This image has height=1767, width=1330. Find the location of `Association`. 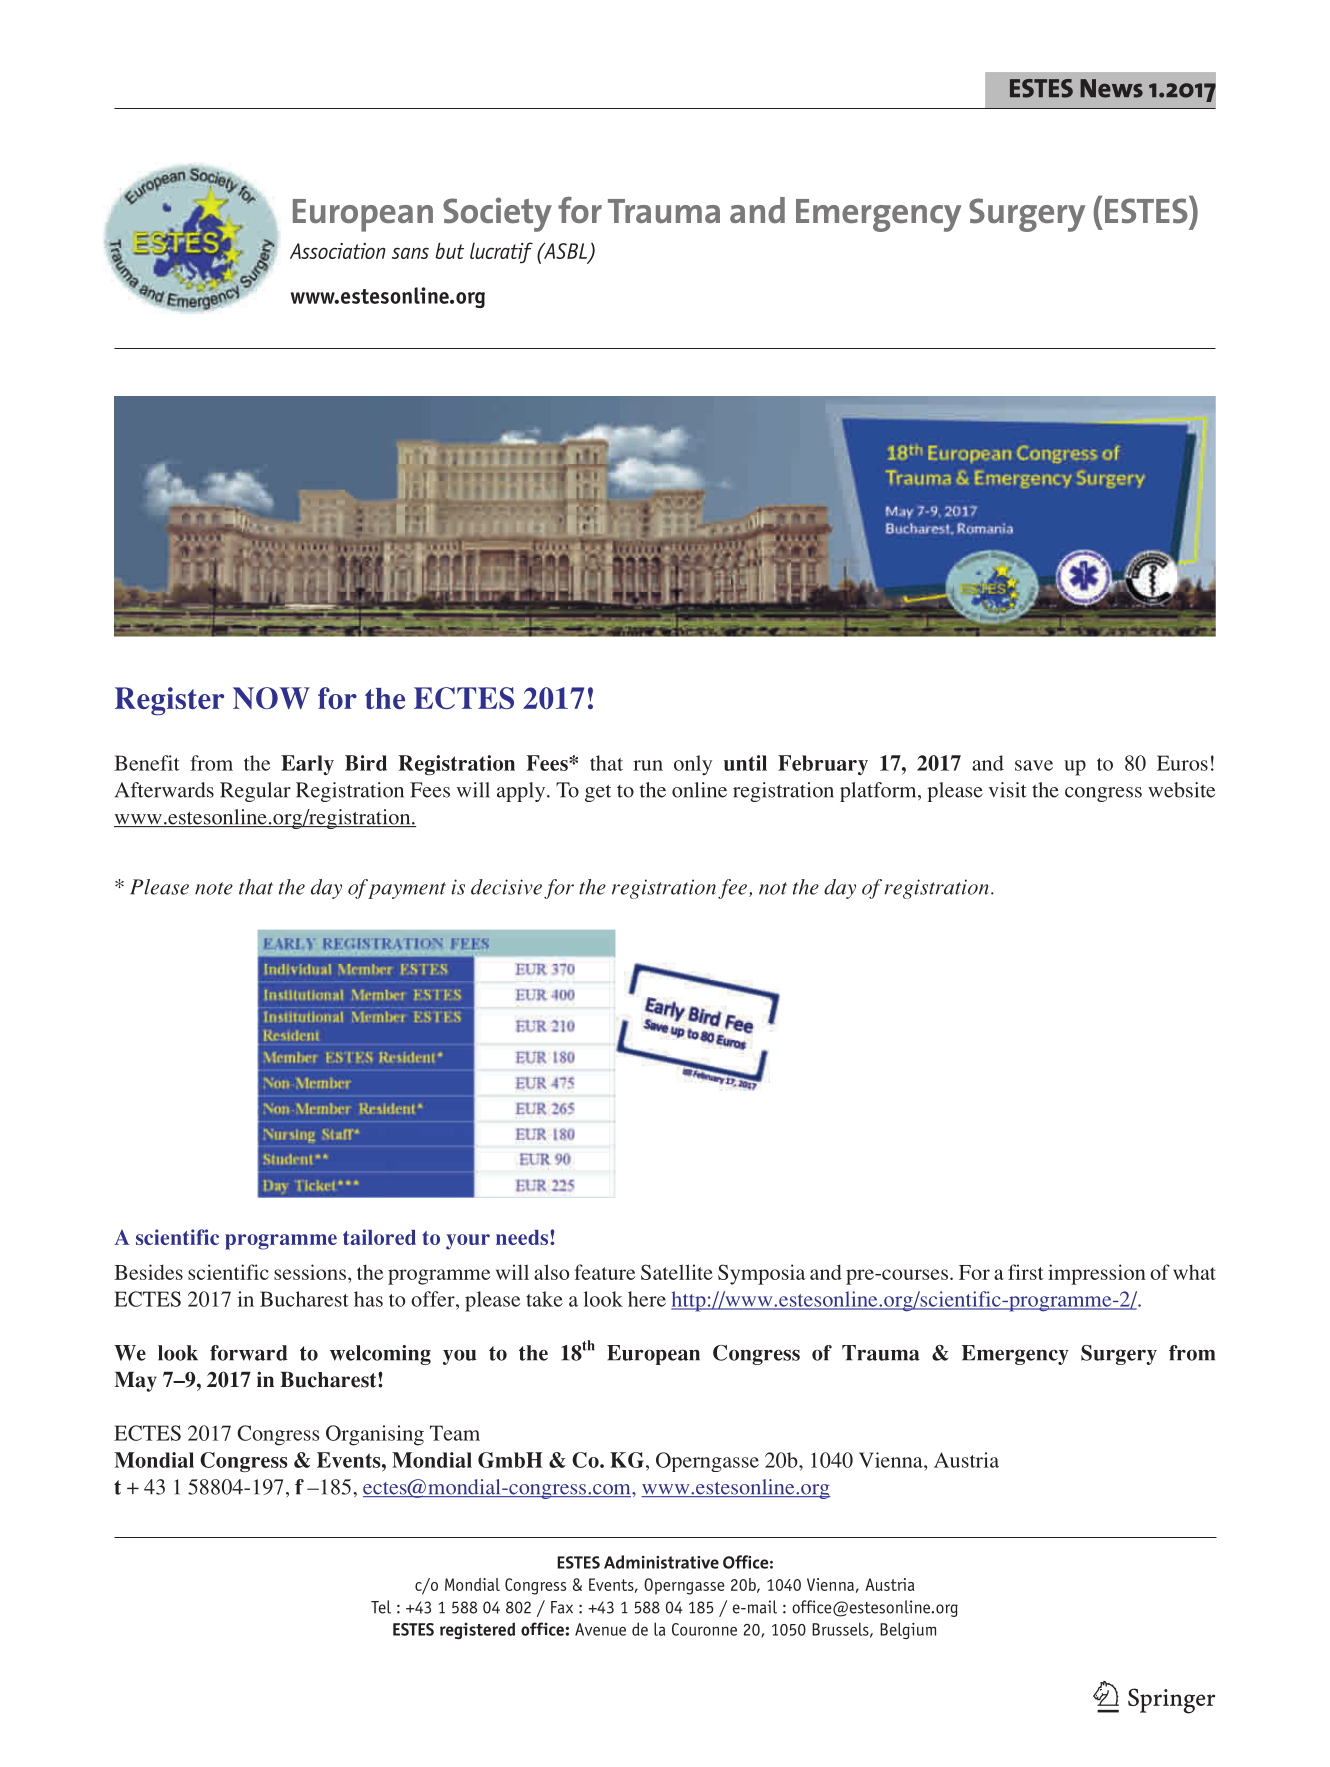

Association is located at coordinates (338, 251).
